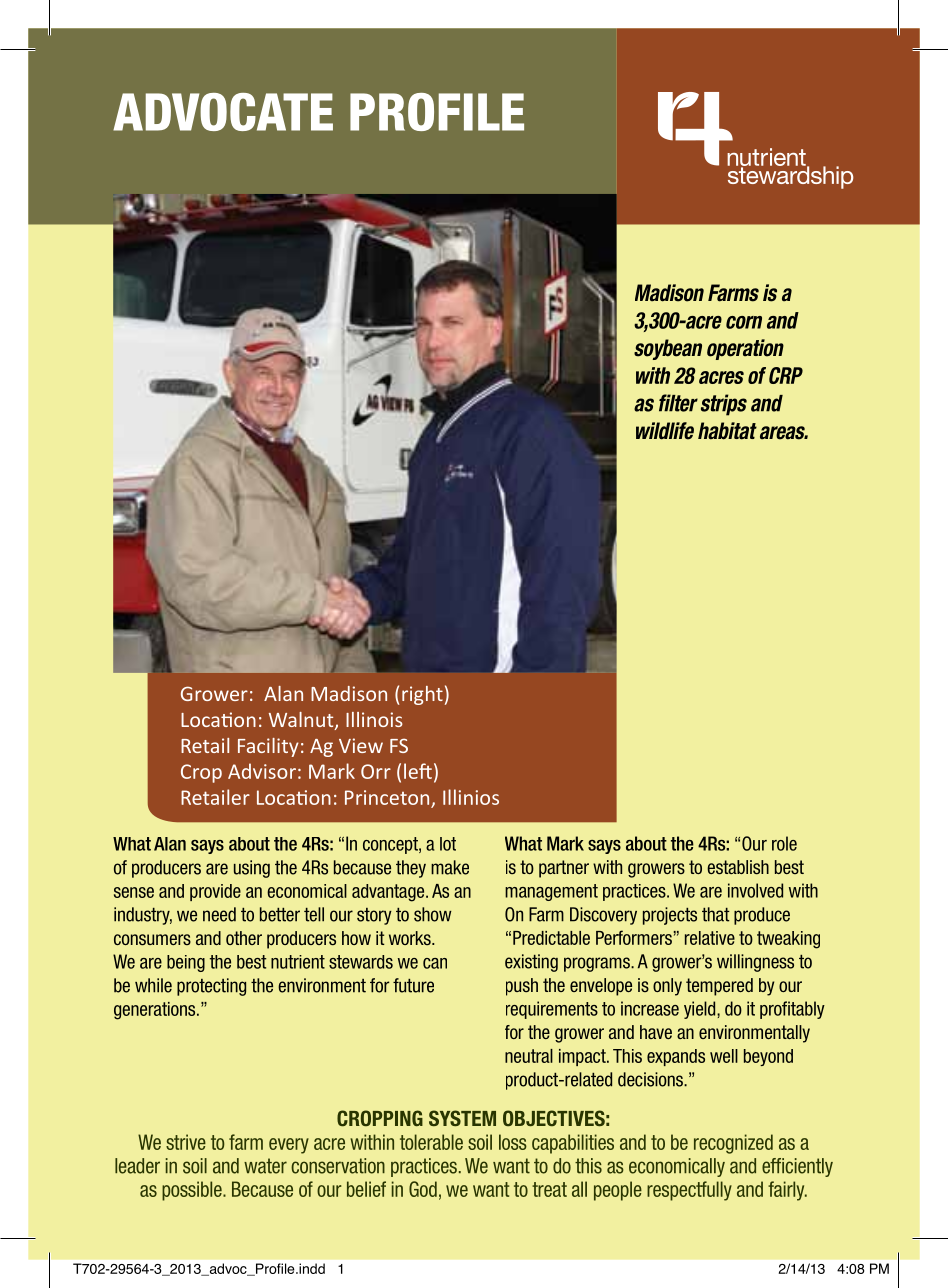 The image size is (948, 1288). I want to click on right, so click(422, 695).
